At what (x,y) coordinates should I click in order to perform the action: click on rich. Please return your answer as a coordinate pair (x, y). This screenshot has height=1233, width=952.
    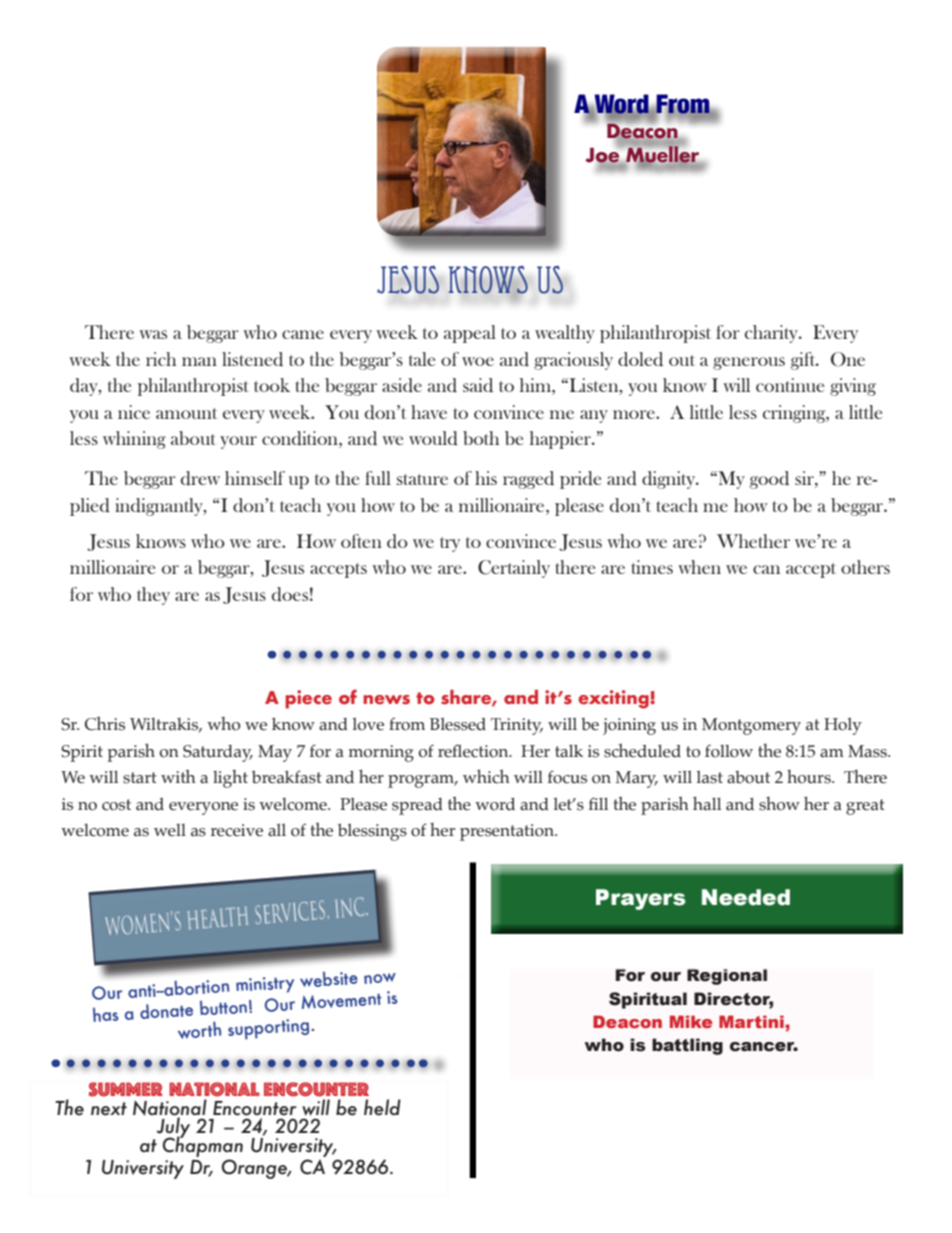
    Looking at the image, I should click on (161, 359).
